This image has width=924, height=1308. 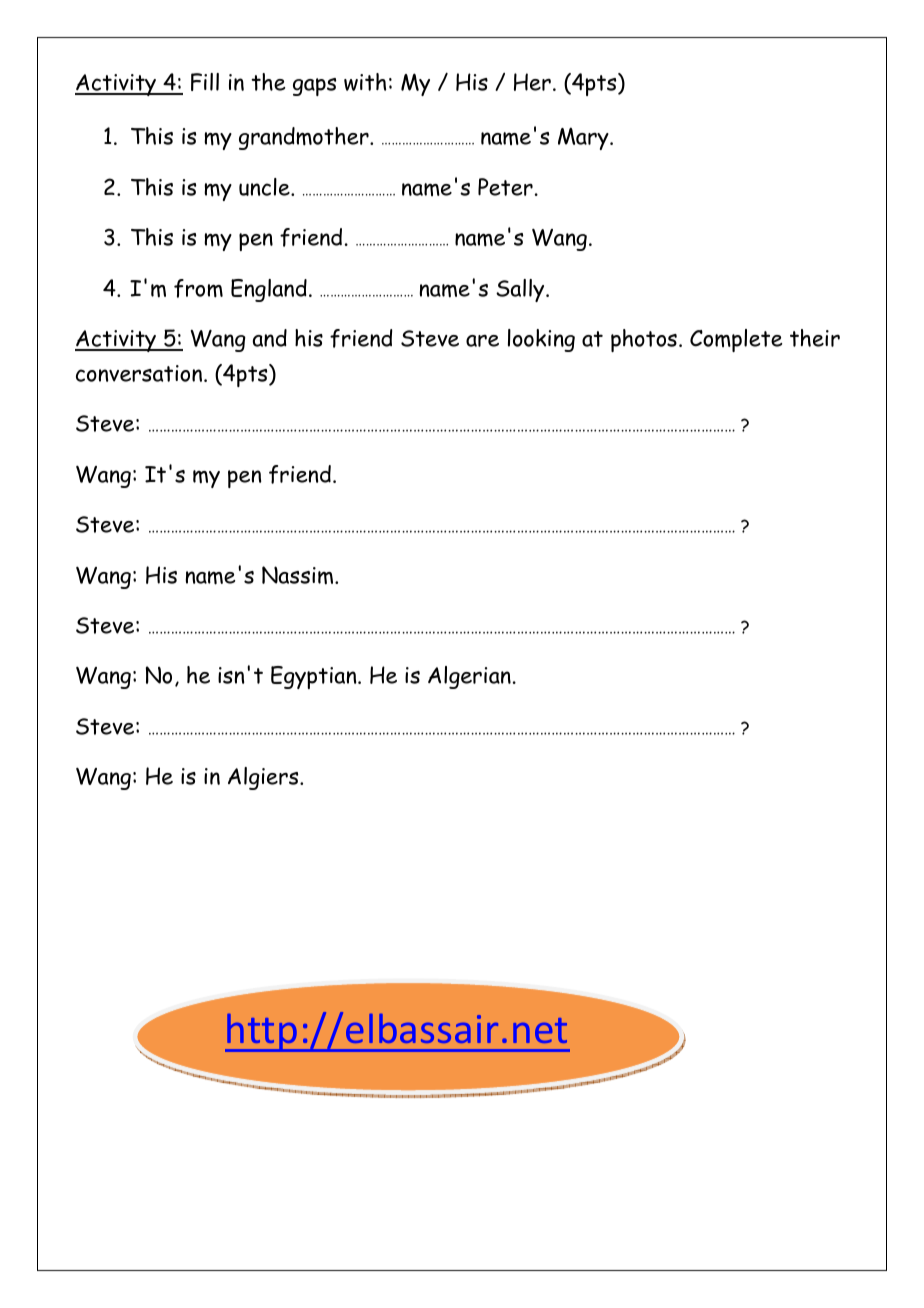 I want to click on Nassim, so click(x=299, y=575).
